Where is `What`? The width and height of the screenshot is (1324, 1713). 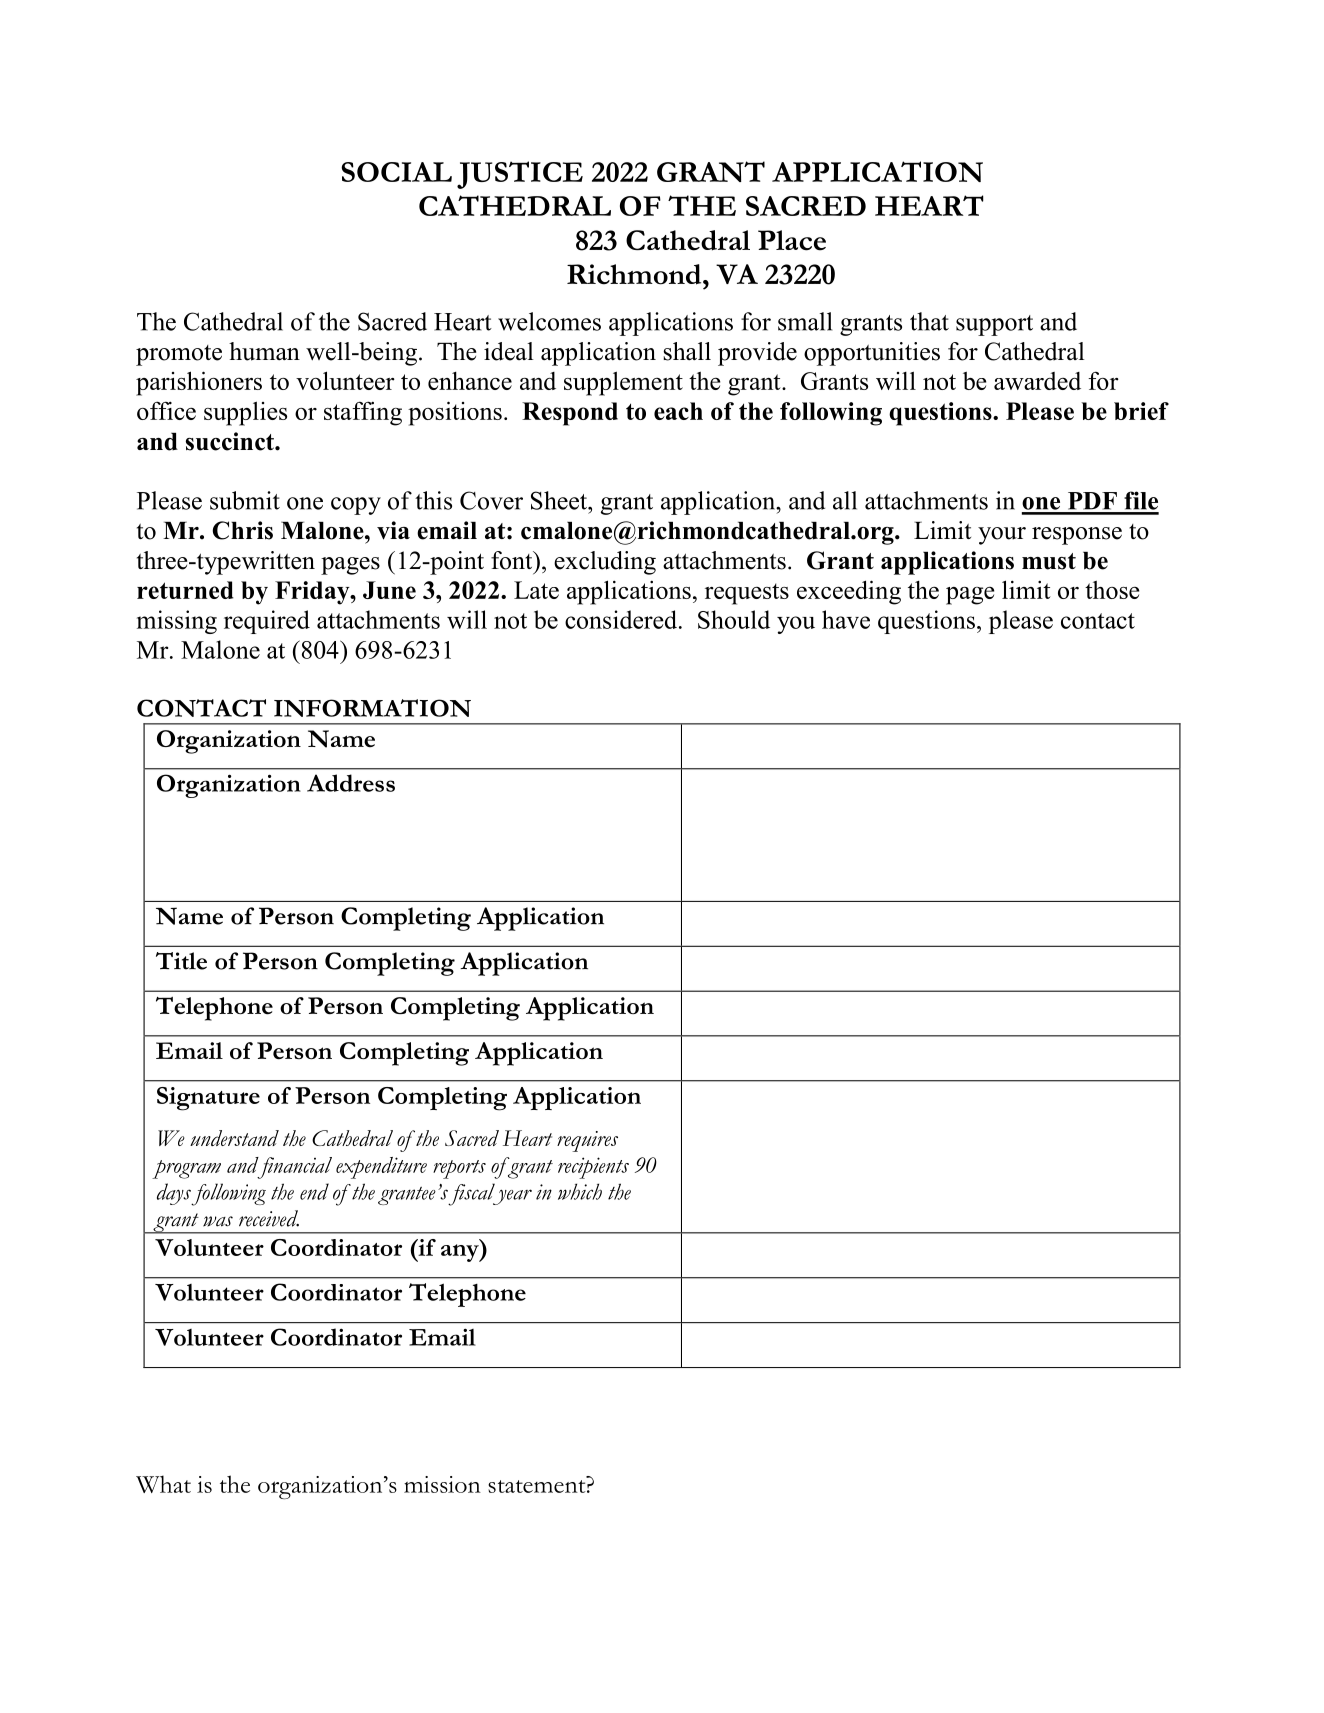
What is located at coordinates (163, 1484).
